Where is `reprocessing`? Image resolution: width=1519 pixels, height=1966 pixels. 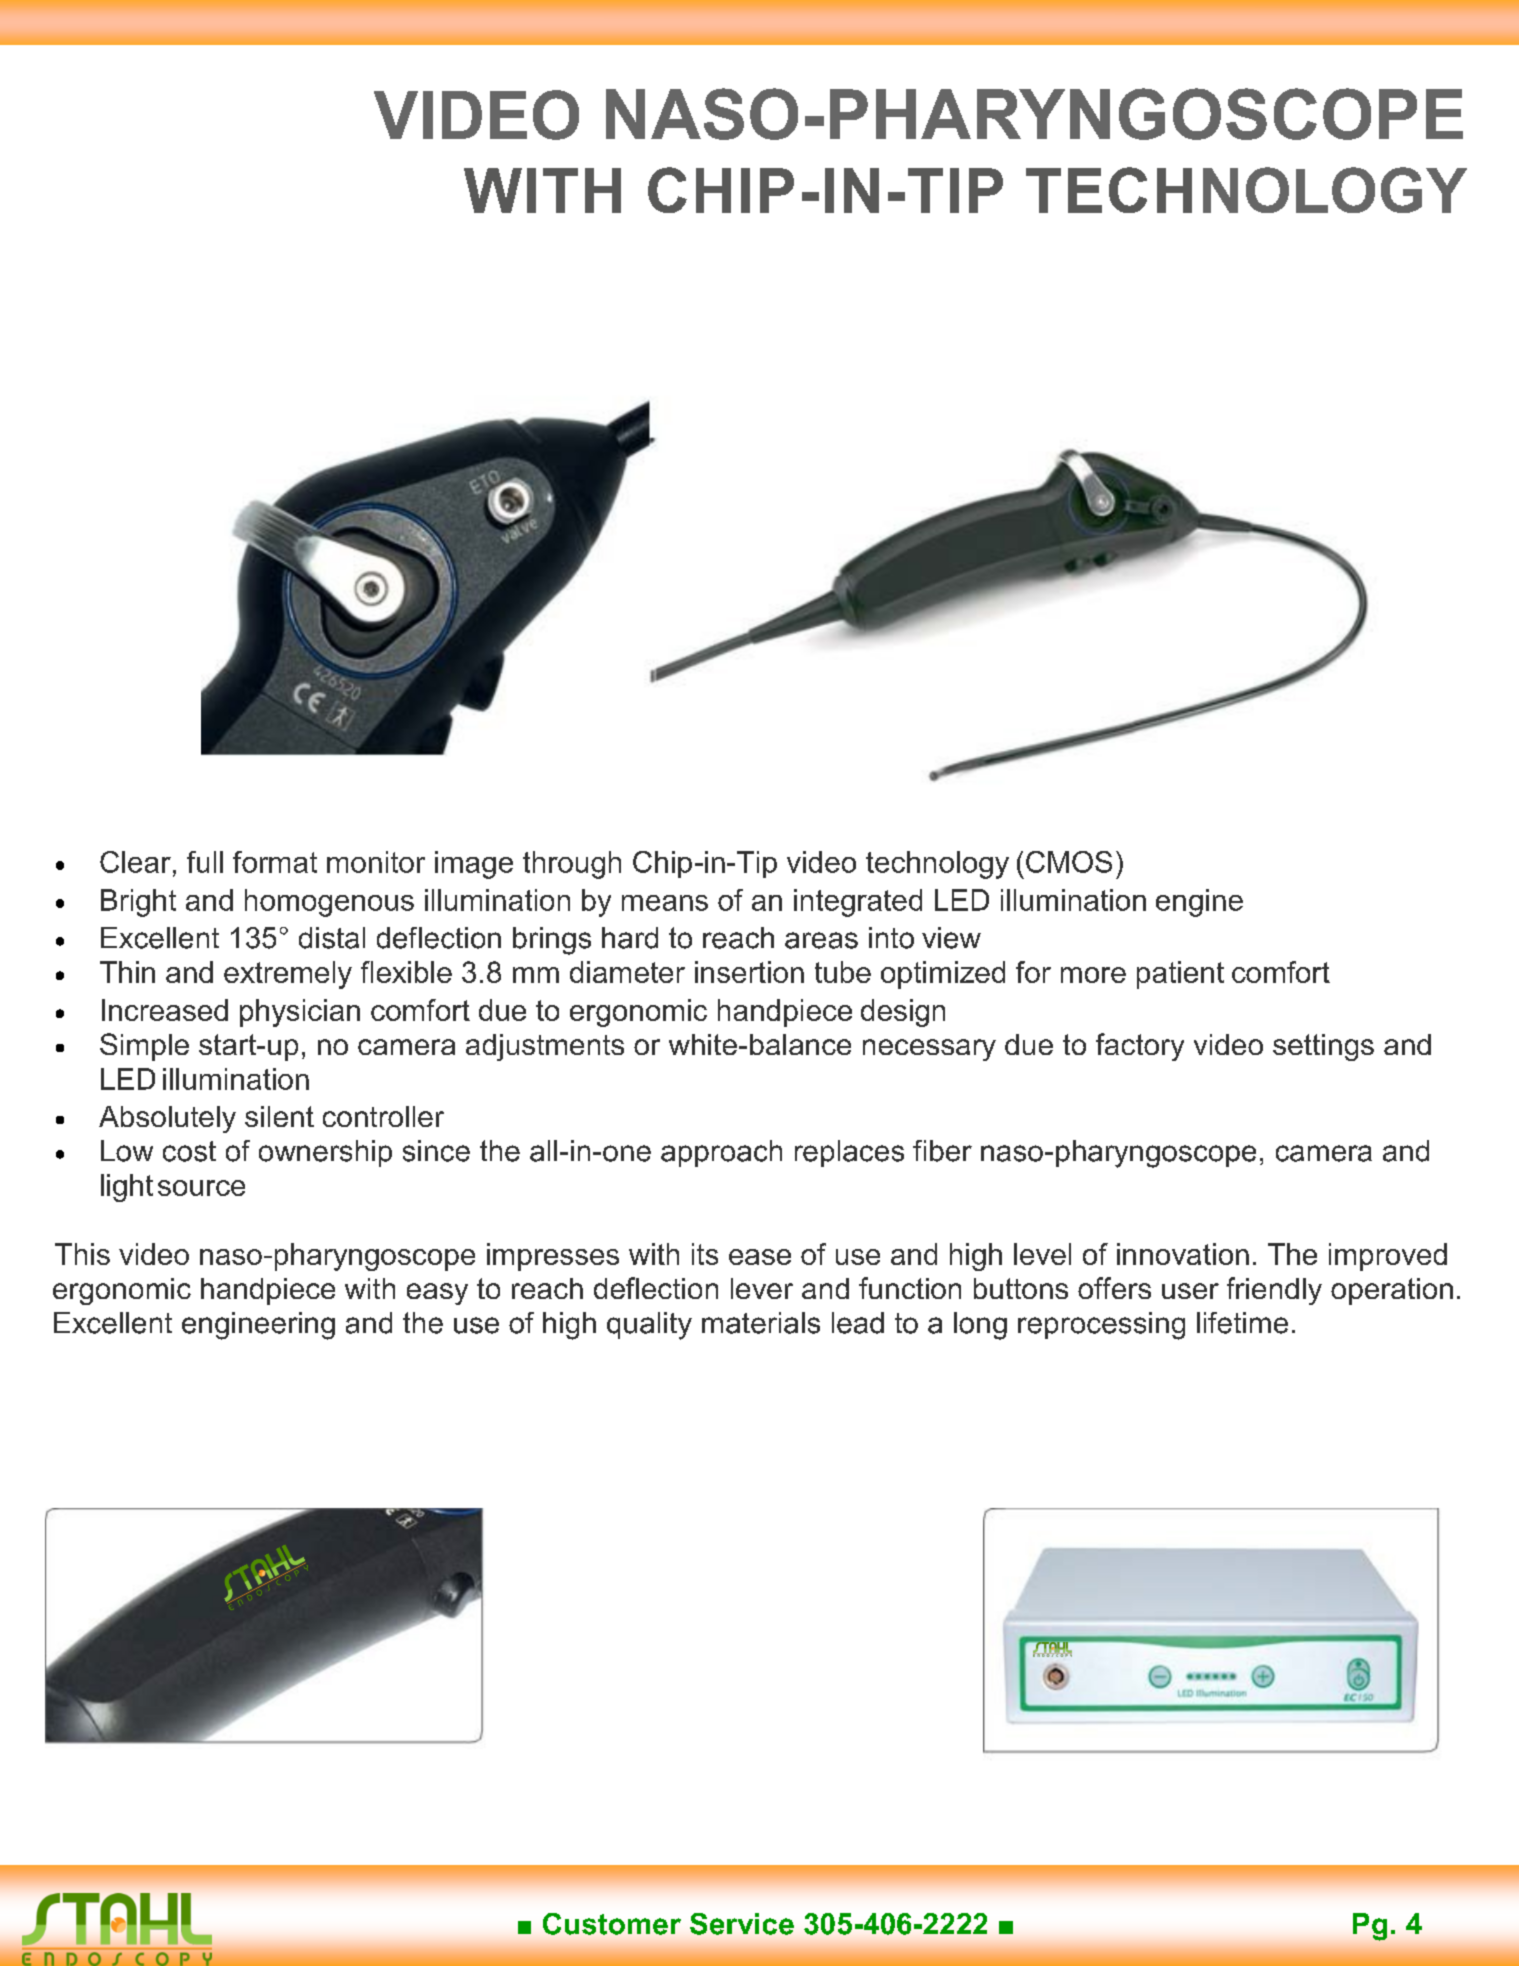
reprocessing is located at coordinates (1101, 1326).
